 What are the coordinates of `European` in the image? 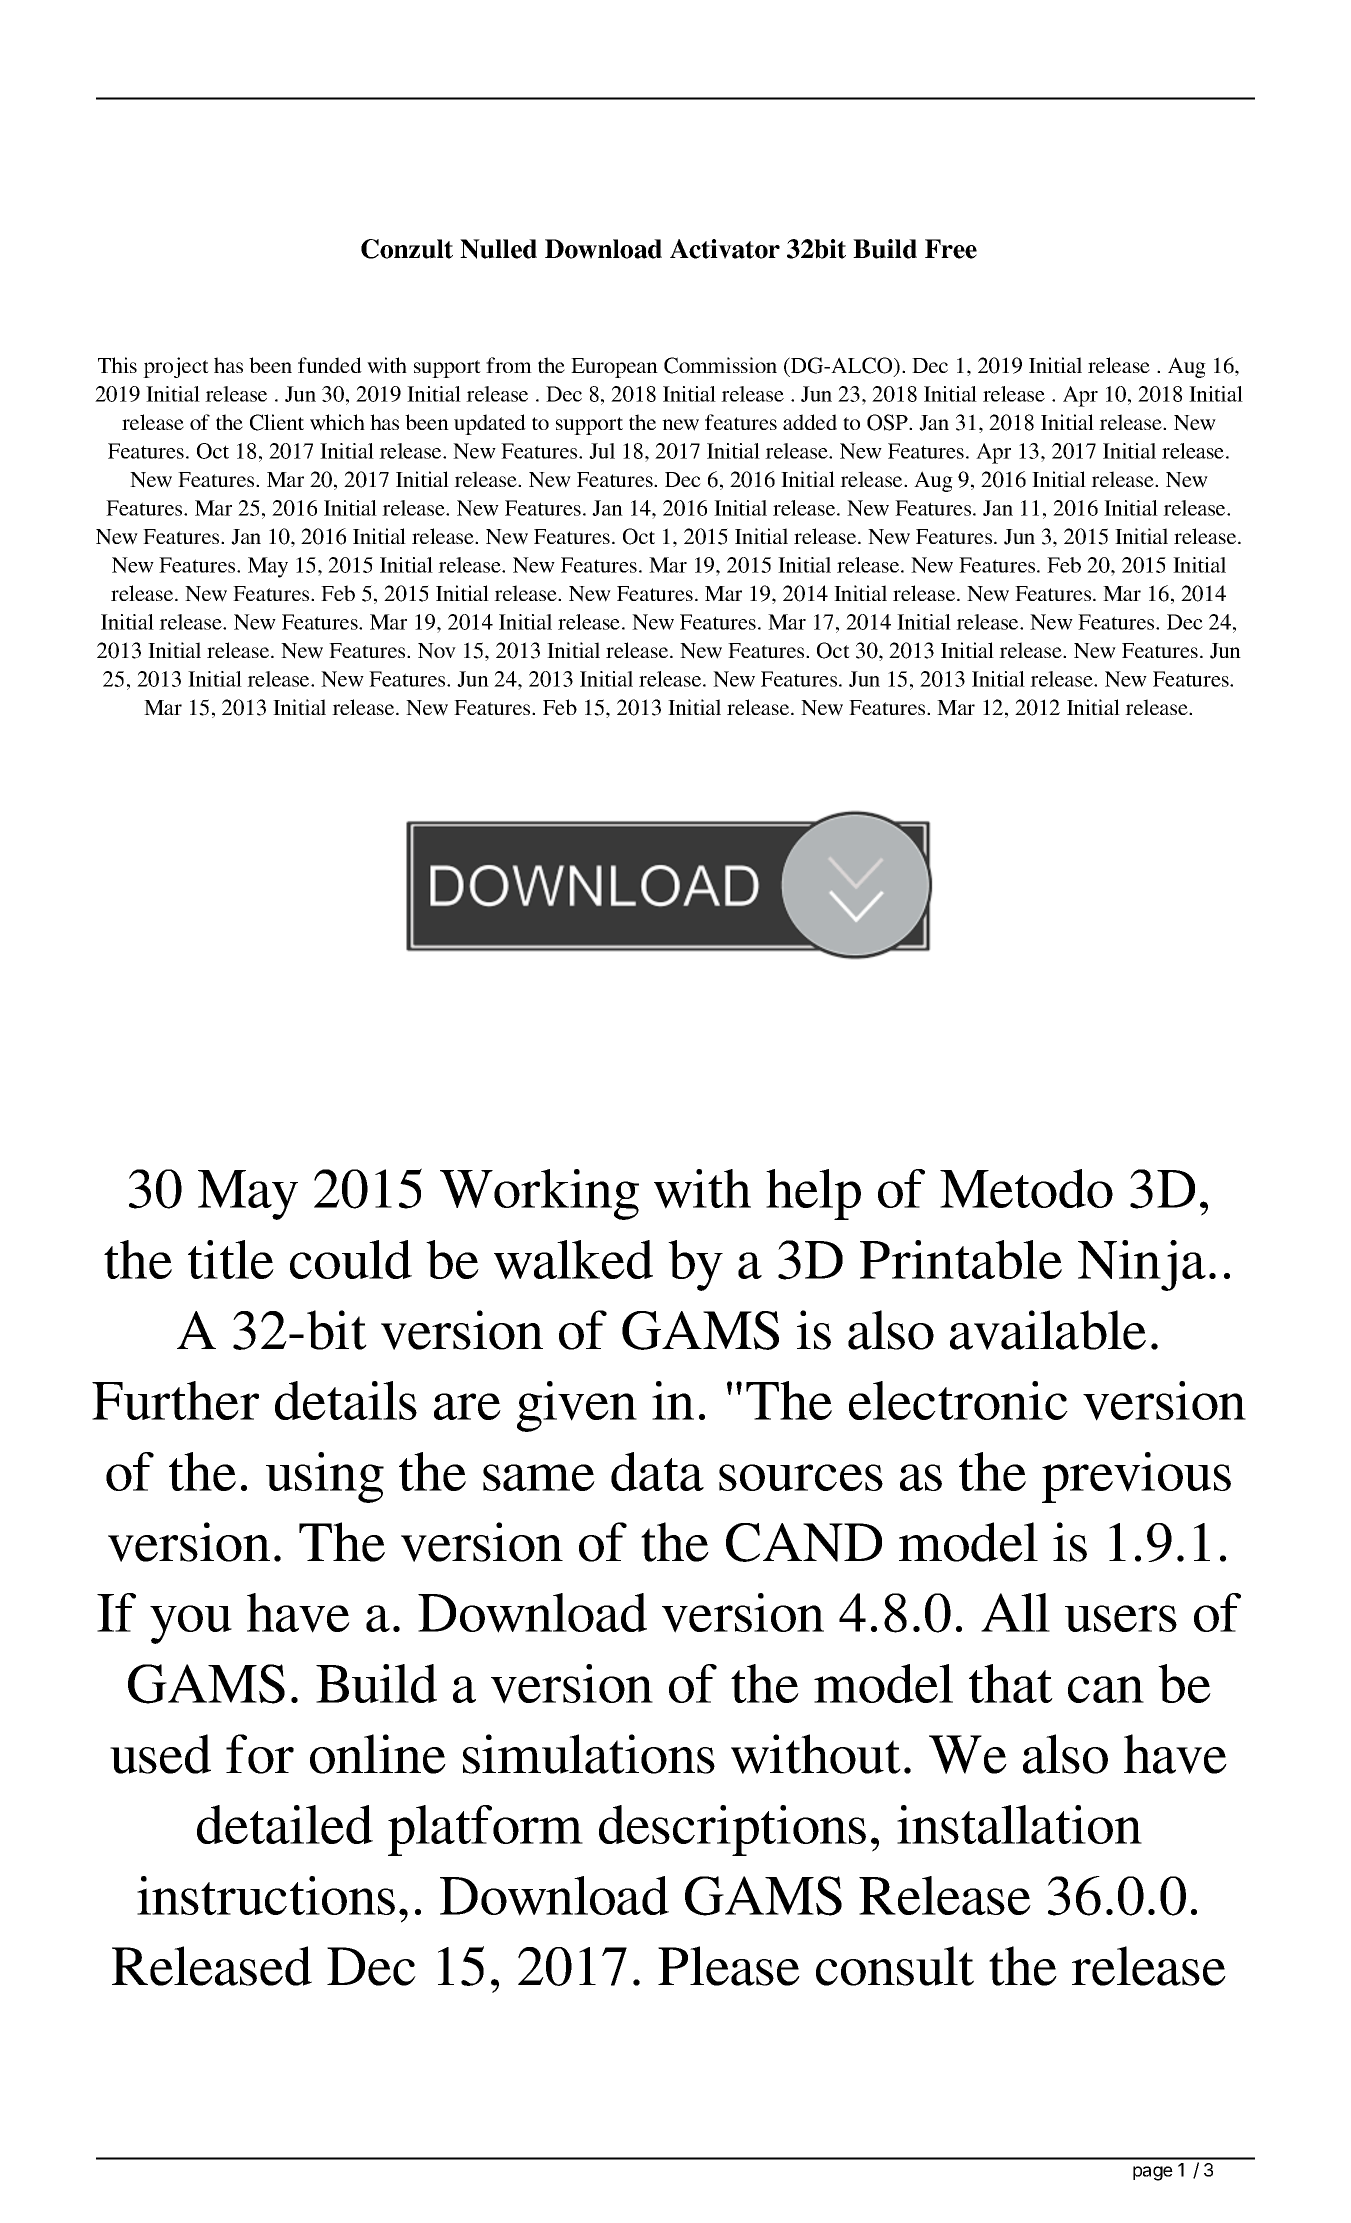 It's located at (614, 368).
